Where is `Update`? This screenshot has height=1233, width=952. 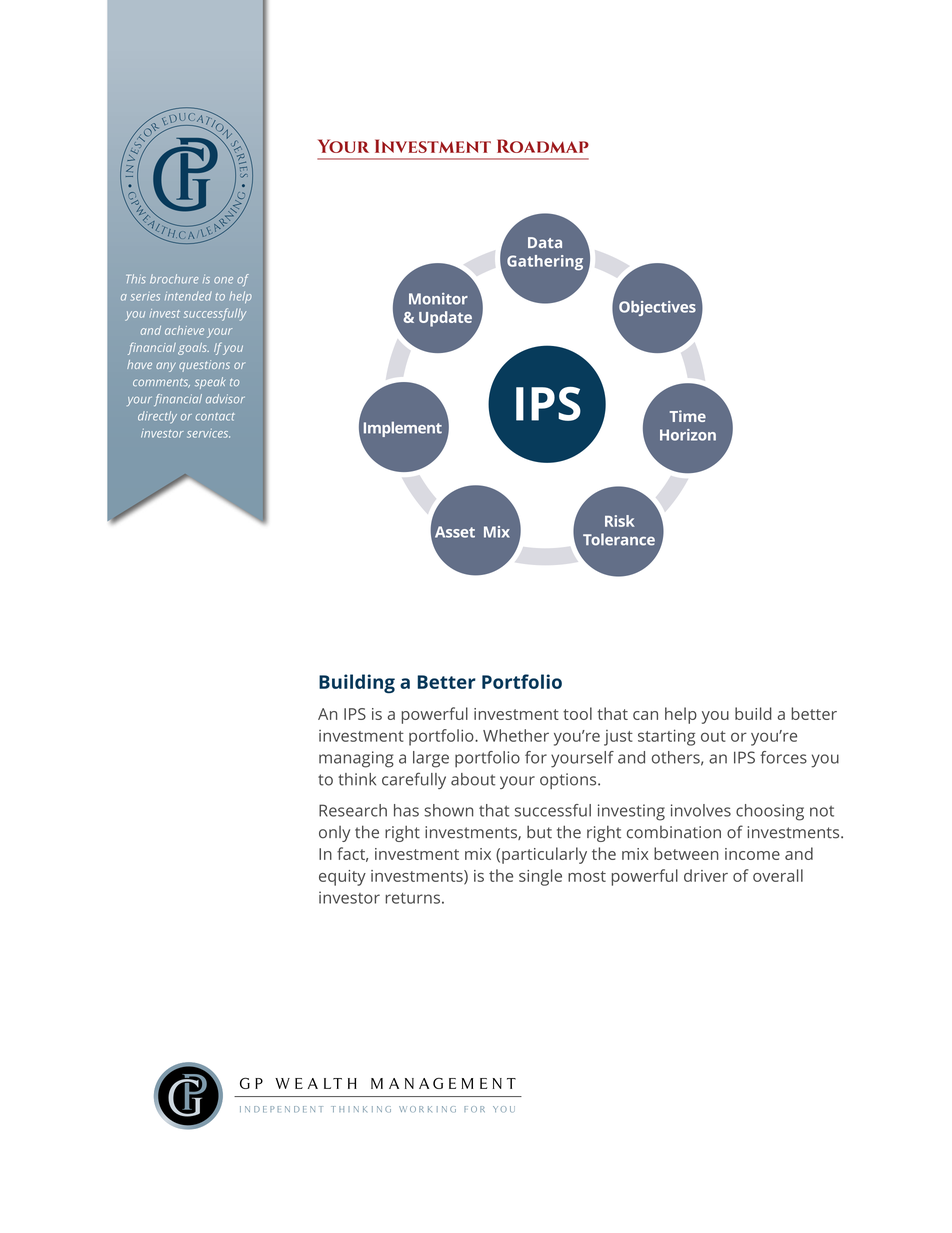
Update is located at coordinates (445, 319).
